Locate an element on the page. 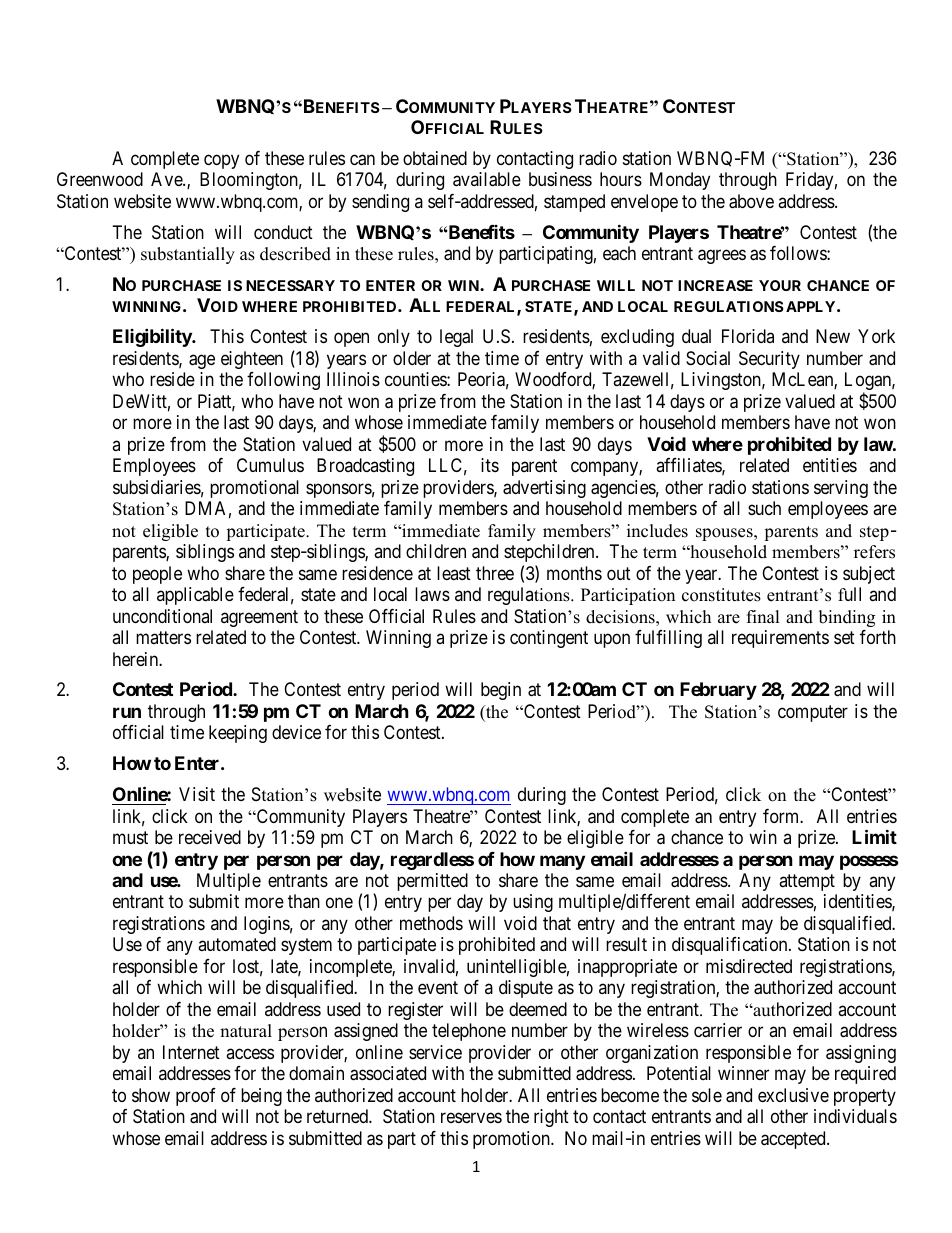 This page has width=952, height=1233. copy is located at coordinates (221, 161).
